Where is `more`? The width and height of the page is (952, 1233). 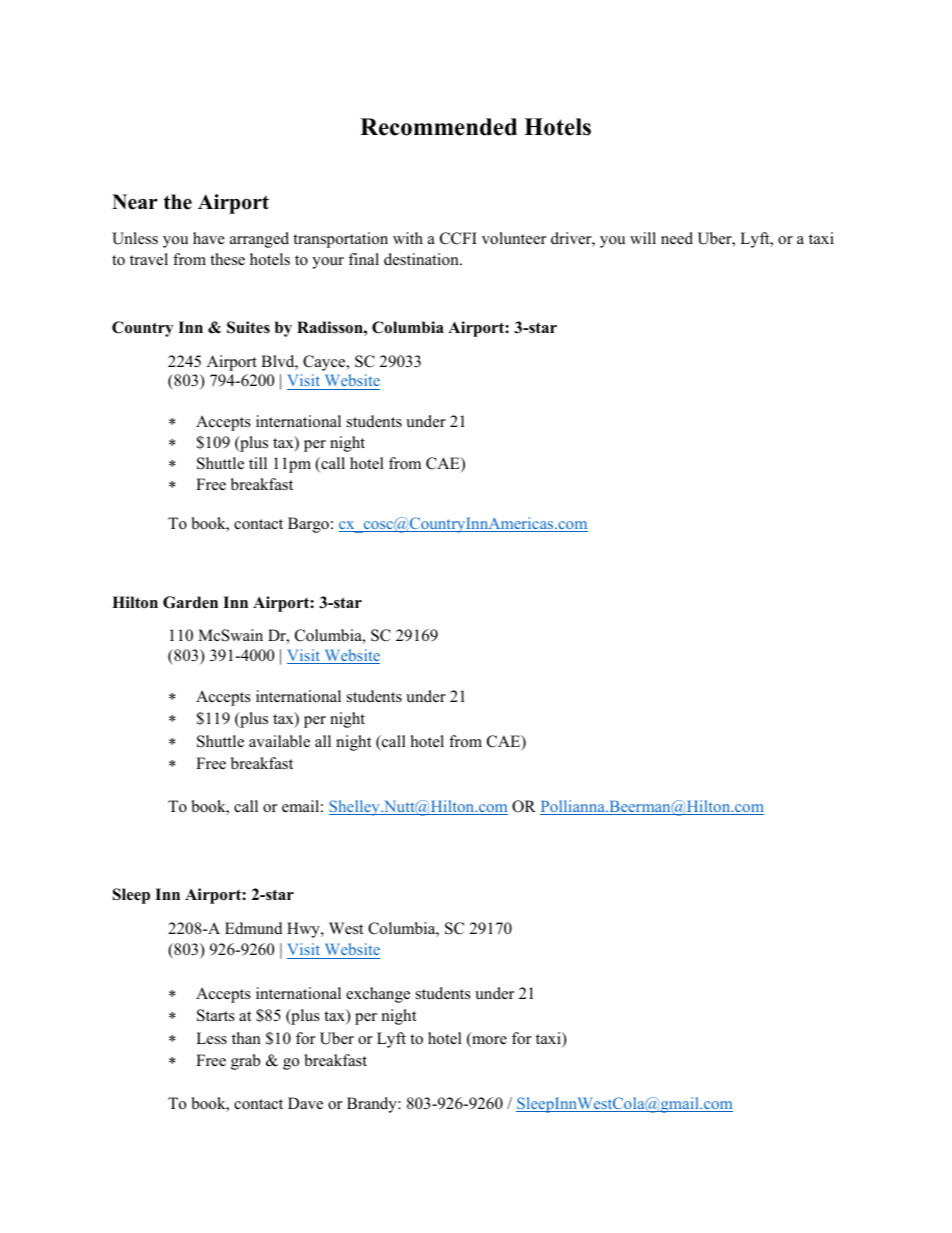
more is located at coordinates (488, 1041).
